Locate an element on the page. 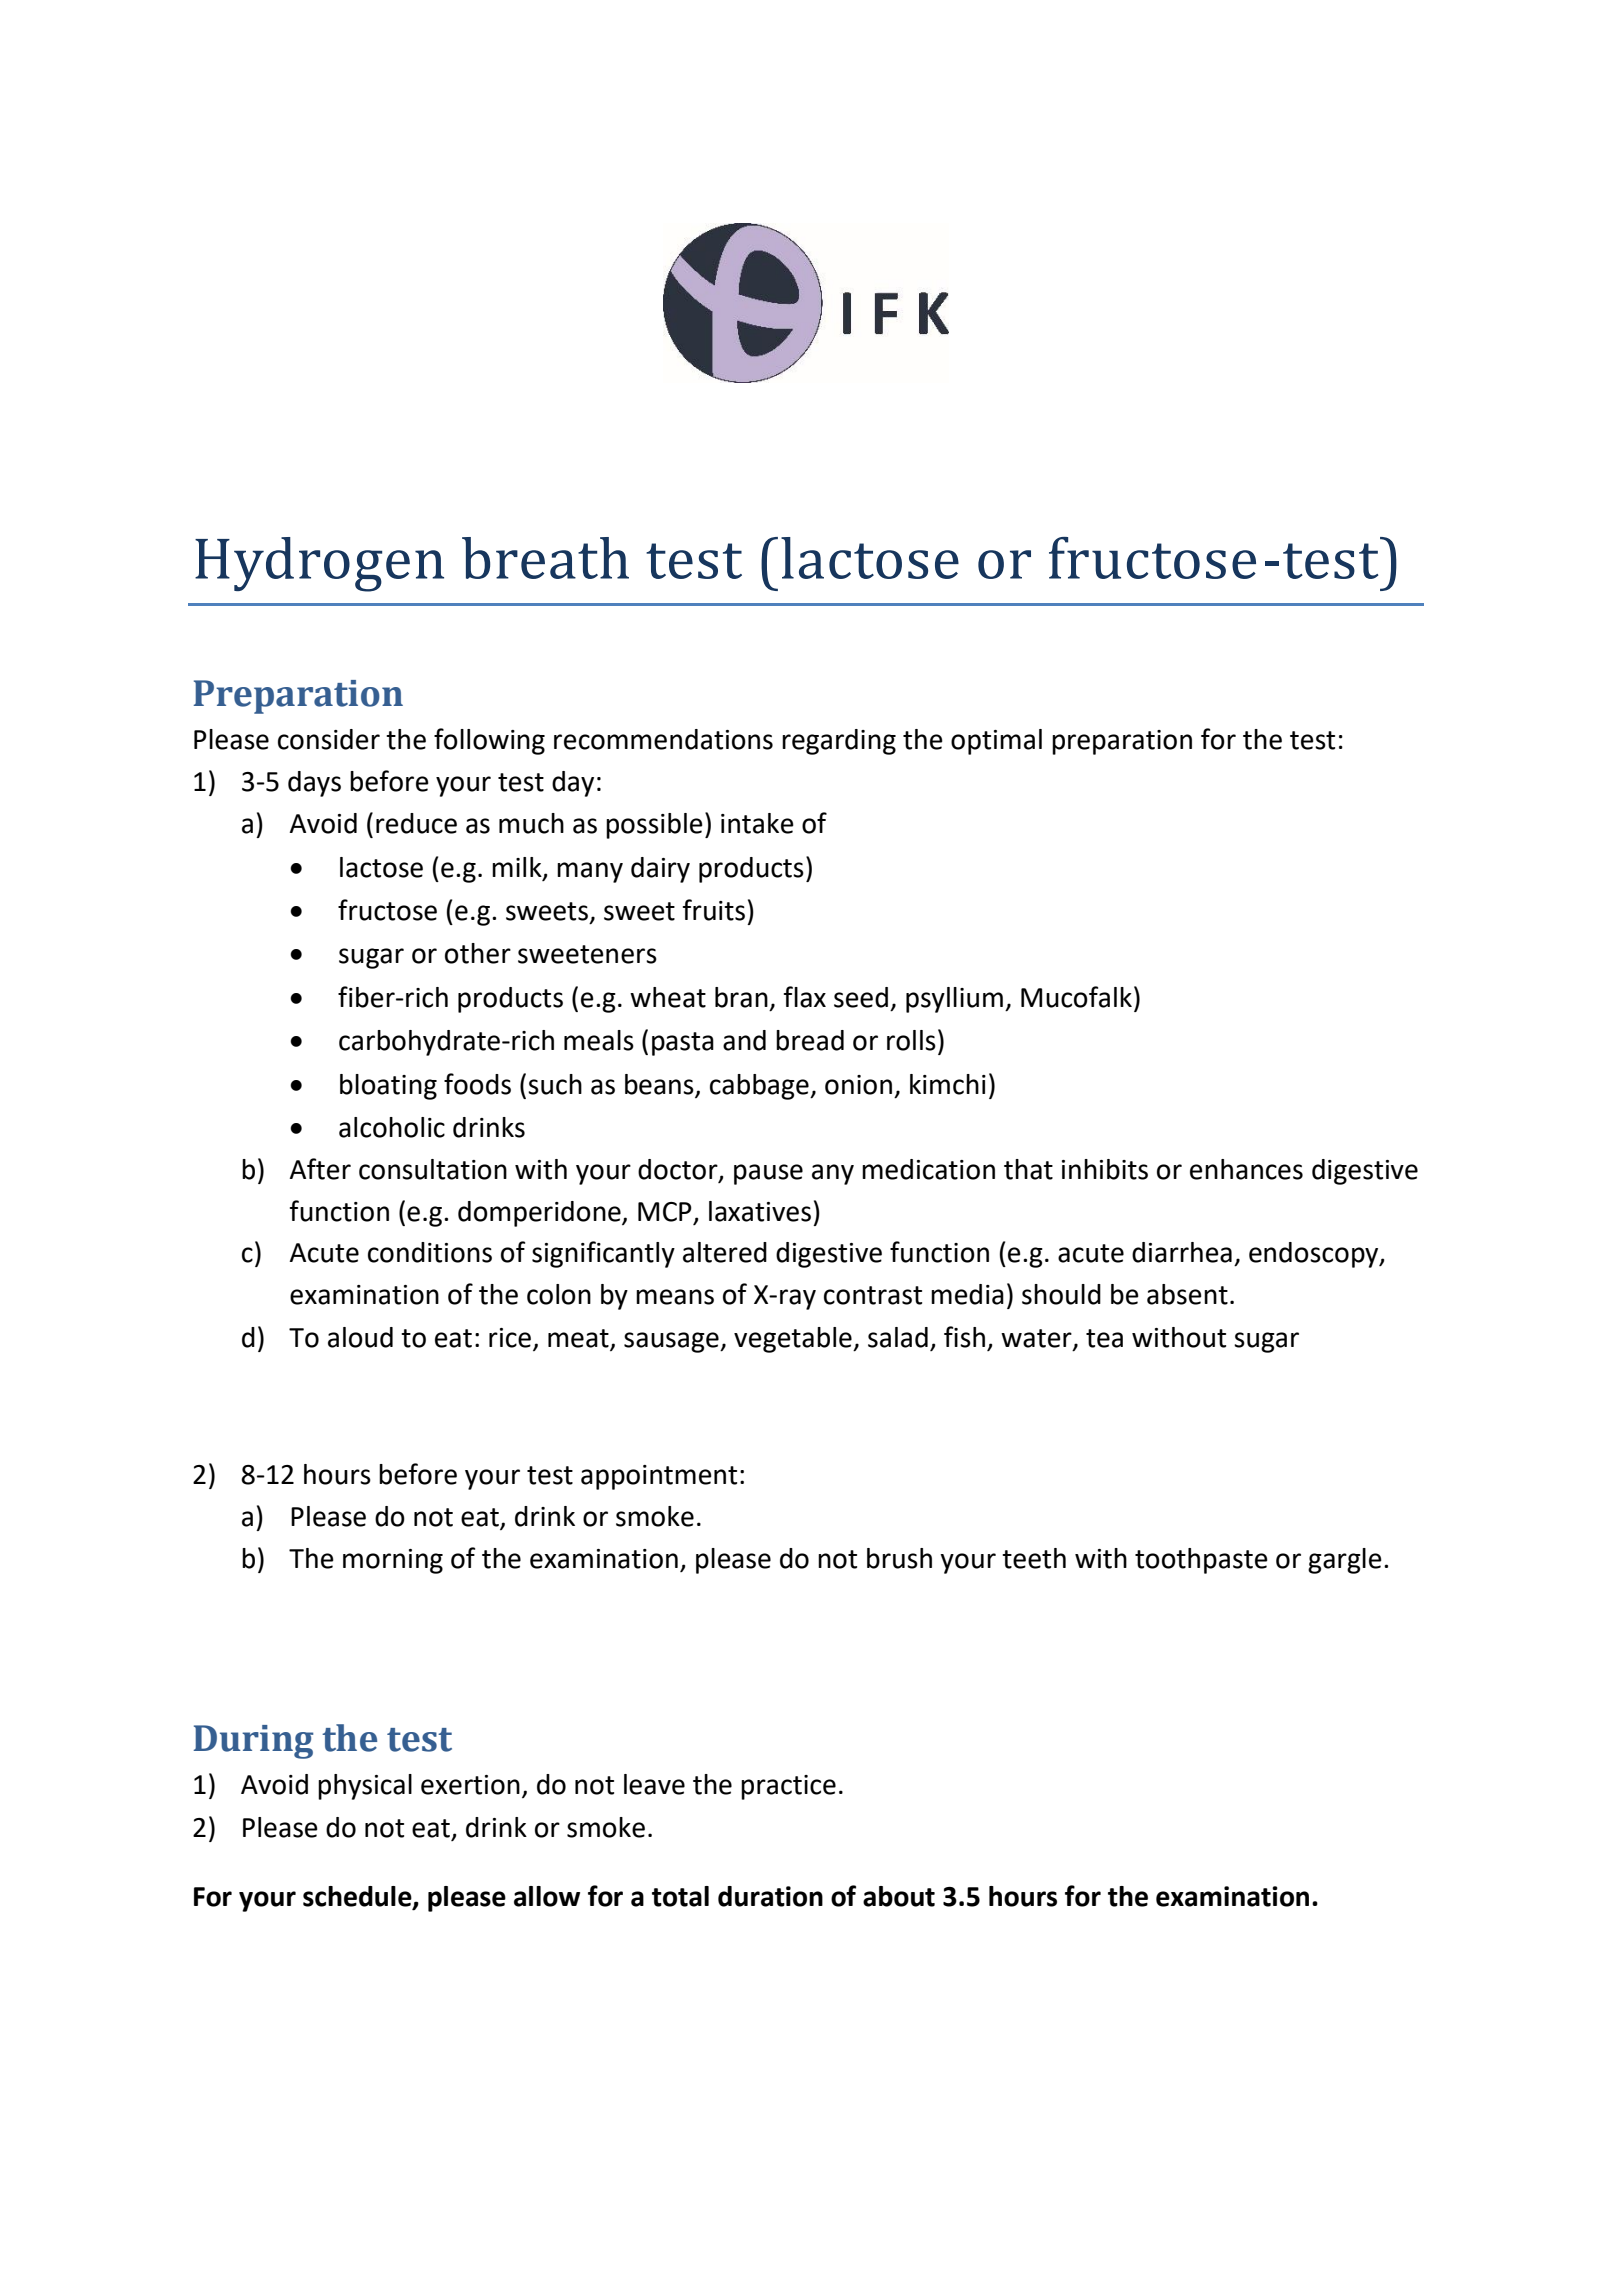 The height and width of the document is (2280, 1612). reduce is located at coordinates (416, 823).
